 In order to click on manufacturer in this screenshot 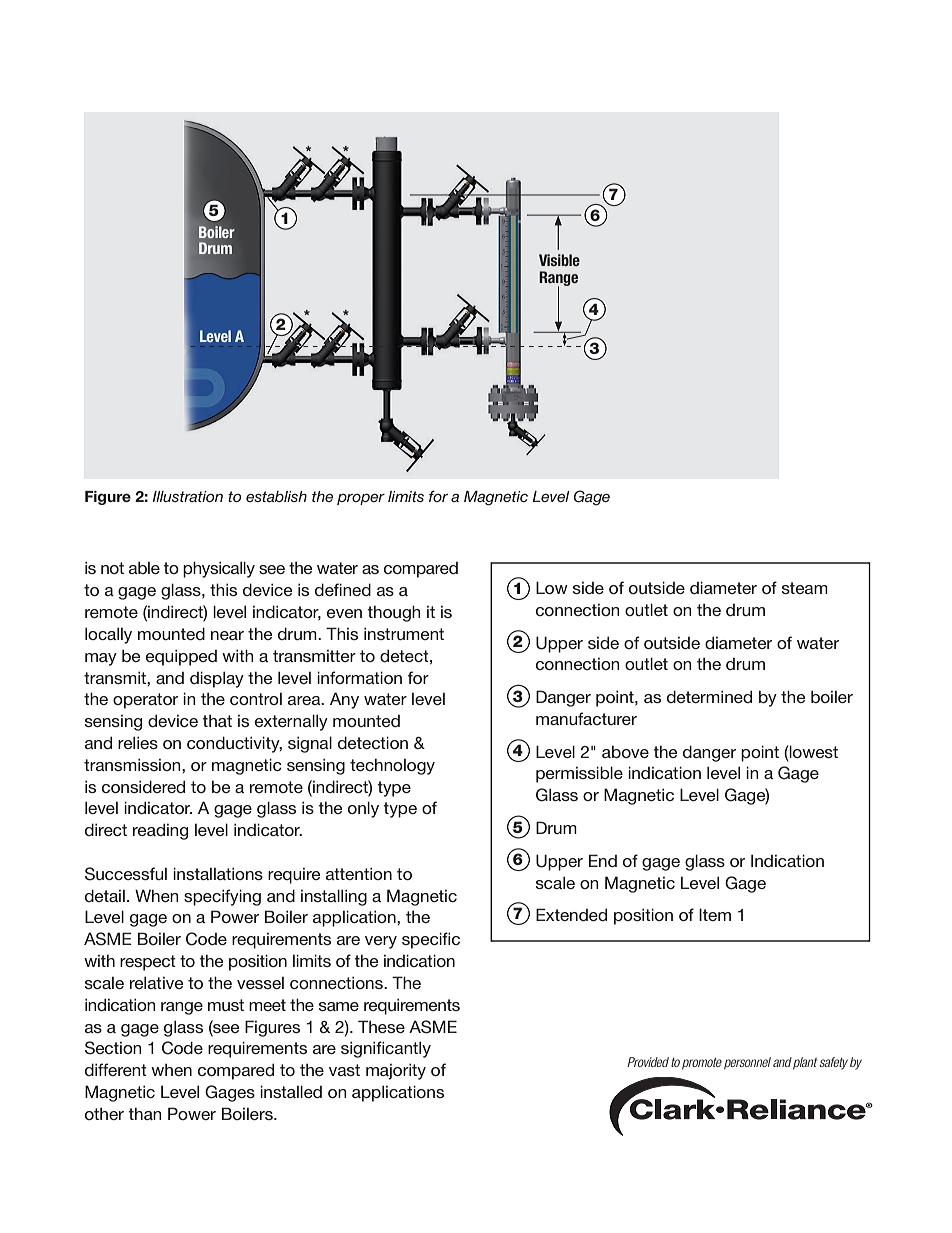, I will do `click(586, 718)`.
